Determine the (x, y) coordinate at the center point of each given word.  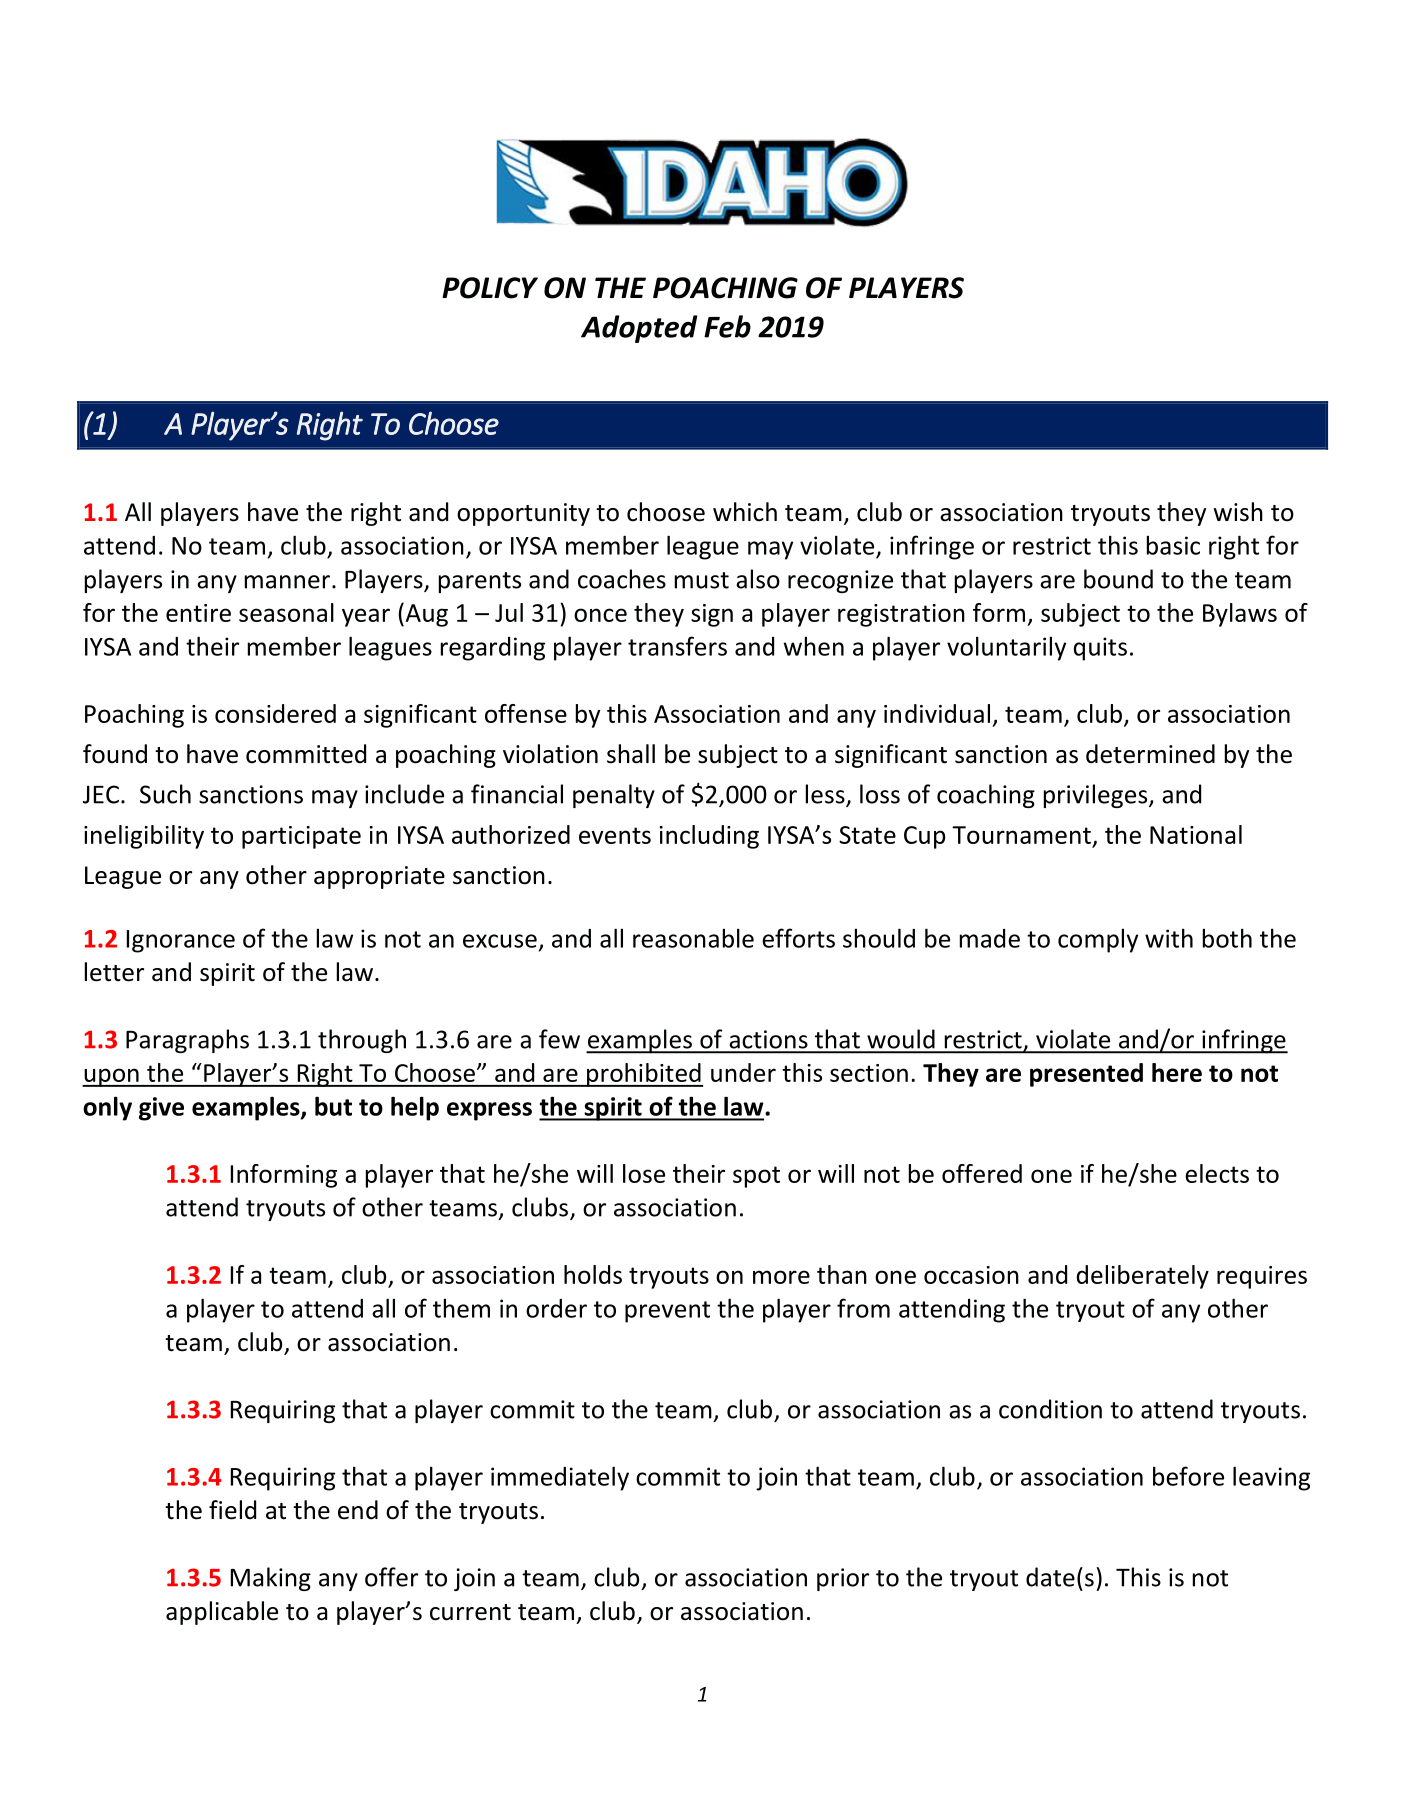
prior (843, 1579)
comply (1098, 940)
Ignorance (181, 941)
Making (271, 1579)
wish (1238, 512)
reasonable (693, 938)
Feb (727, 326)
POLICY (490, 288)
